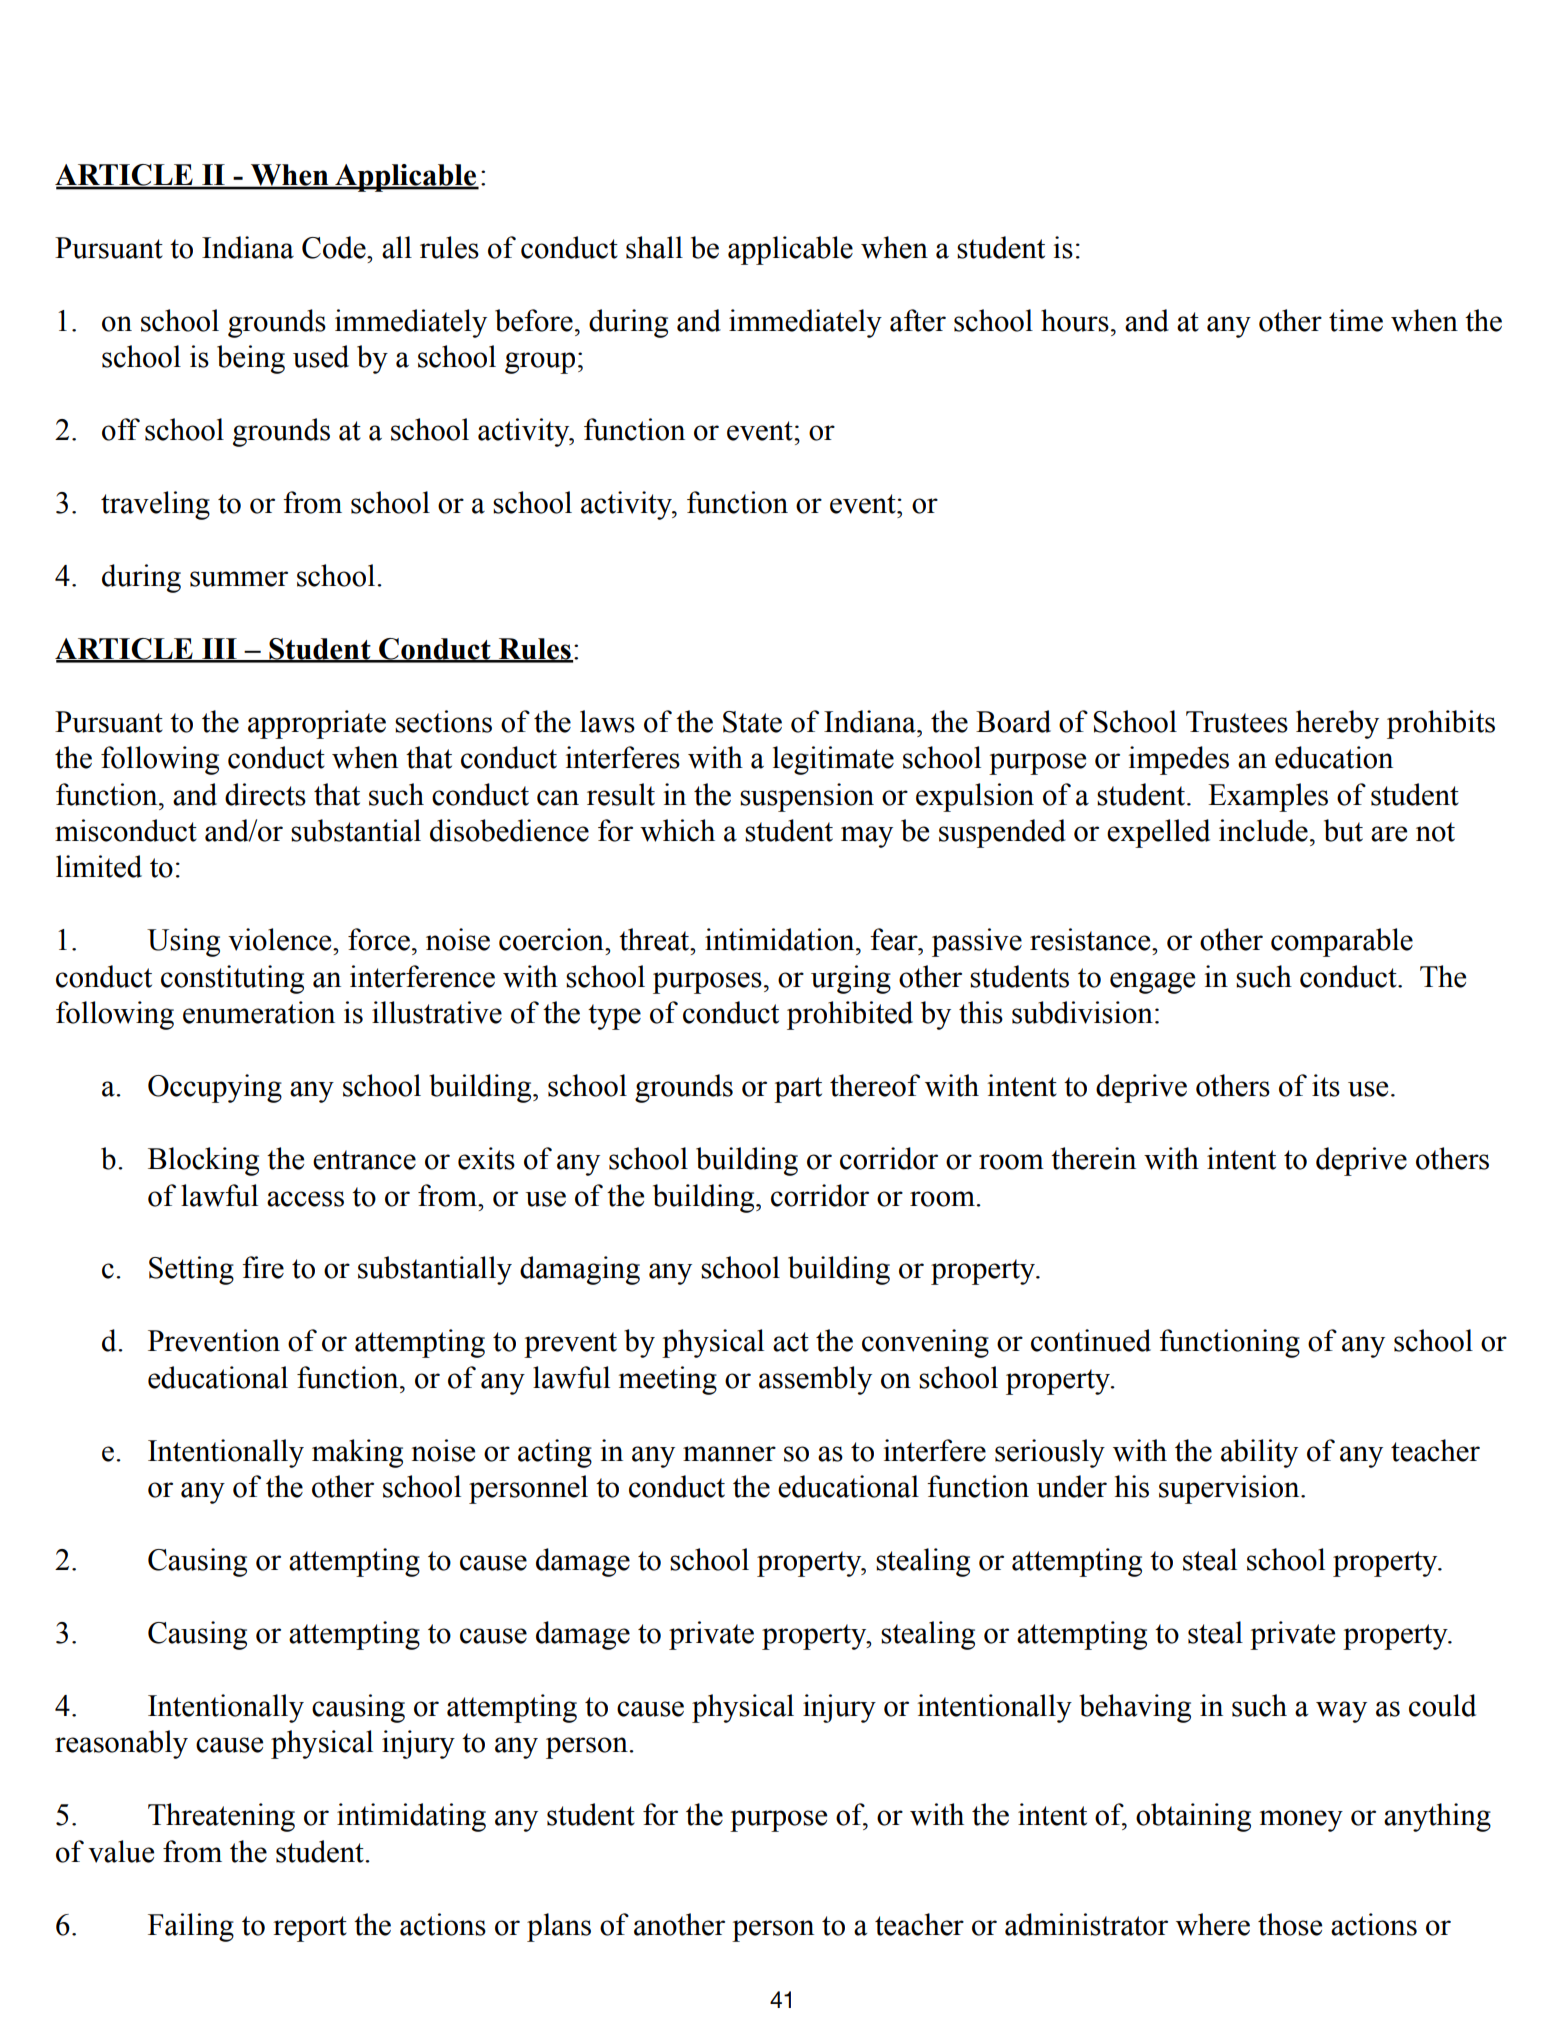  I want to click on plans, so click(559, 1927).
